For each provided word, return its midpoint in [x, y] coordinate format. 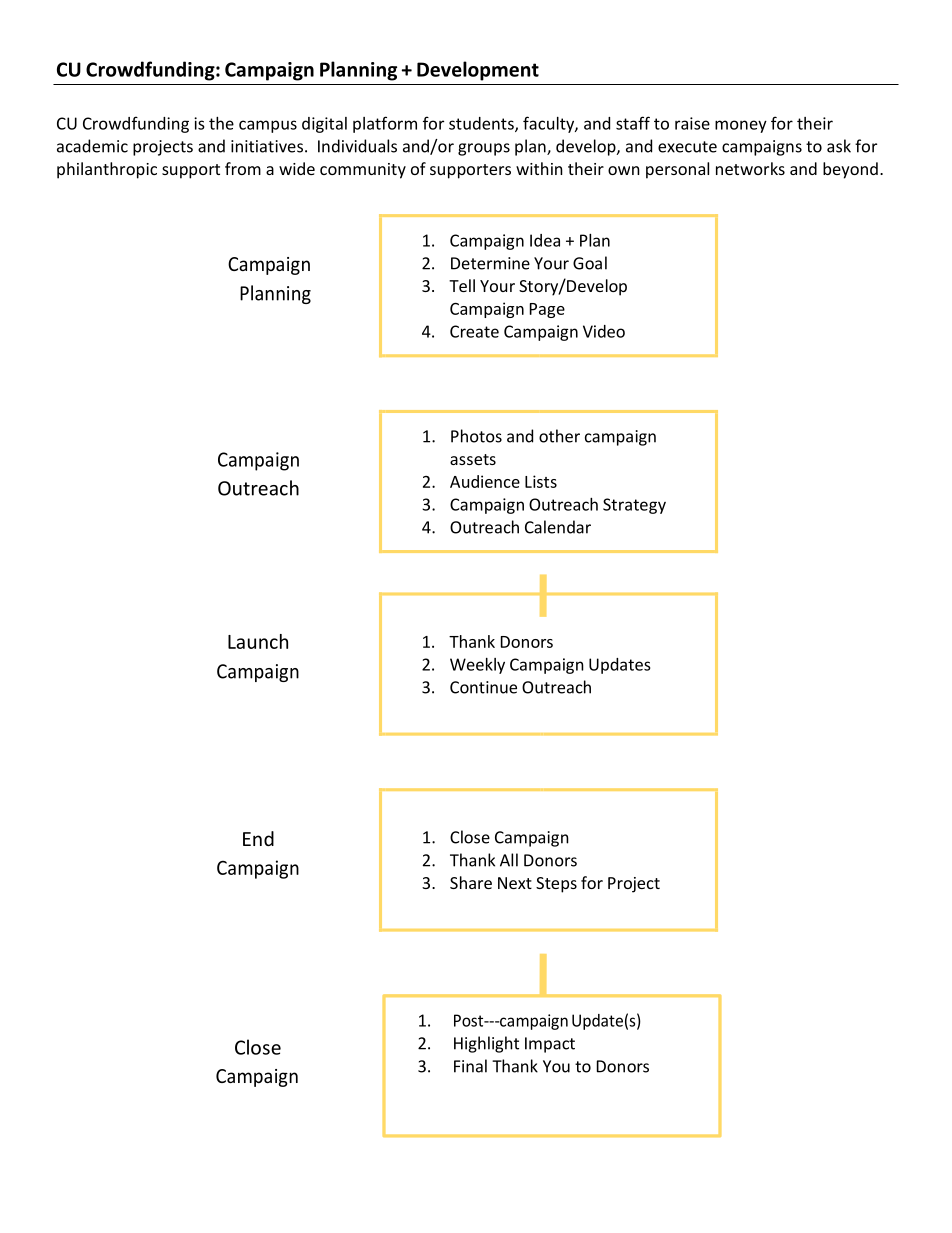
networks [750, 168]
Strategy [634, 506]
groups [484, 149]
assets [473, 459]
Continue [483, 687]
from [243, 168]
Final [470, 1066]
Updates [620, 666]
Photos [476, 436]
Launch [258, 641]
